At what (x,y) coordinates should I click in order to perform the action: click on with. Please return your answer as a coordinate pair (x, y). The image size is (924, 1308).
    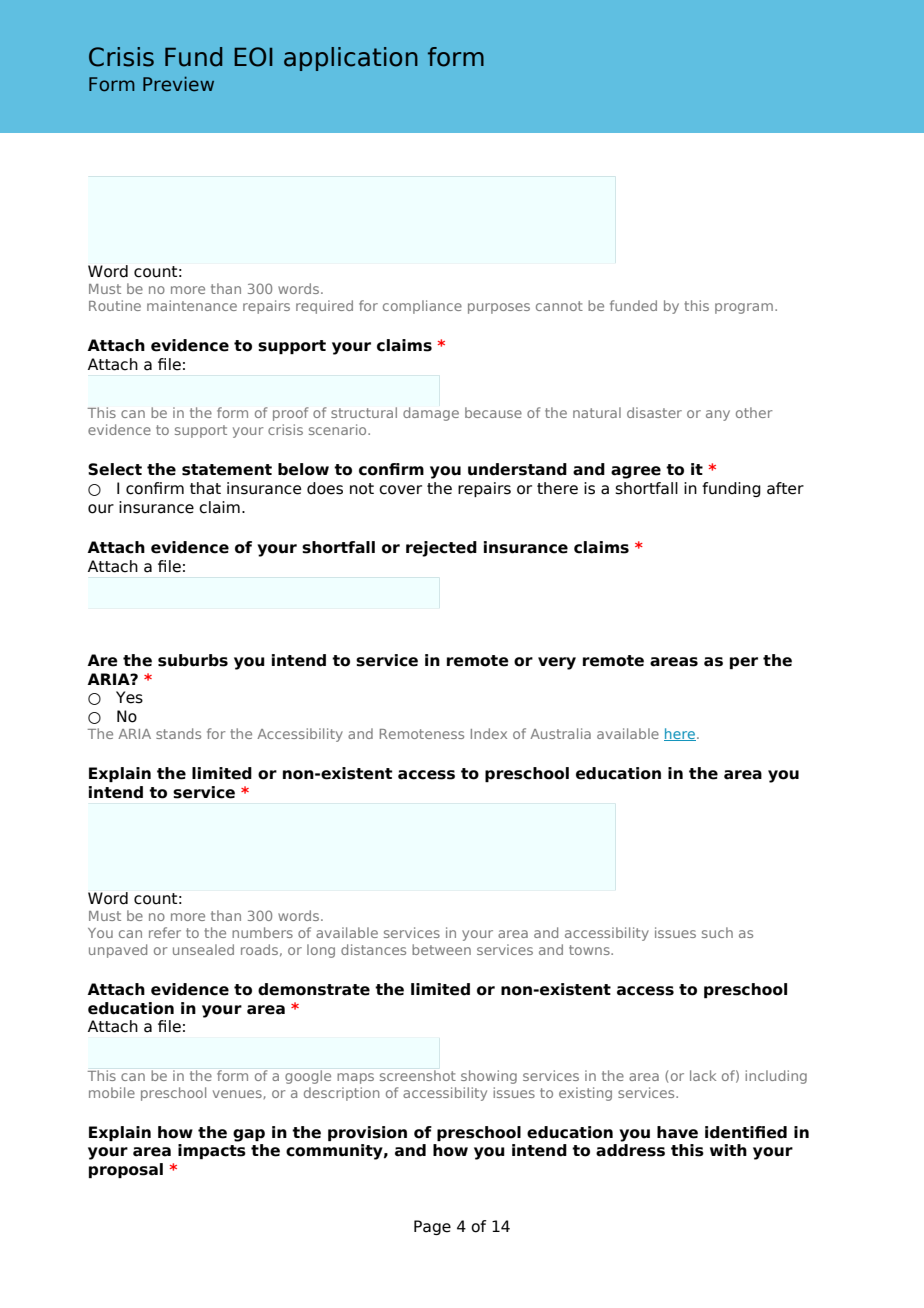
    Looking at the image, I should click on (728, 1150).
